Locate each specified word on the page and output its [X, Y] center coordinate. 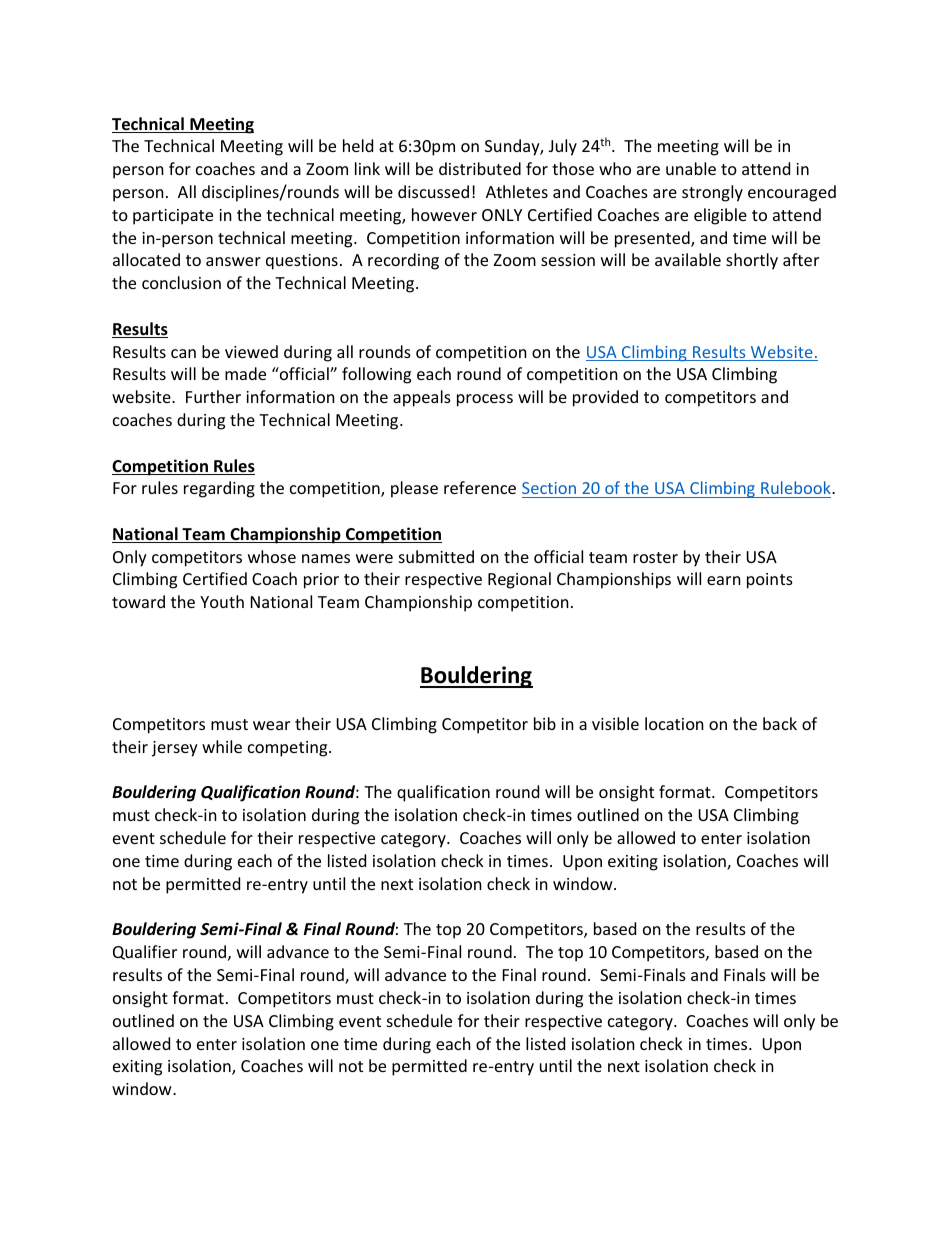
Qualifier [145, 952]
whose [272, 556]
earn [724, 580]
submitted [436, 556]
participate [173, 217]
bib [545, 723]
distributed [480, 168]
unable [691, 168]
